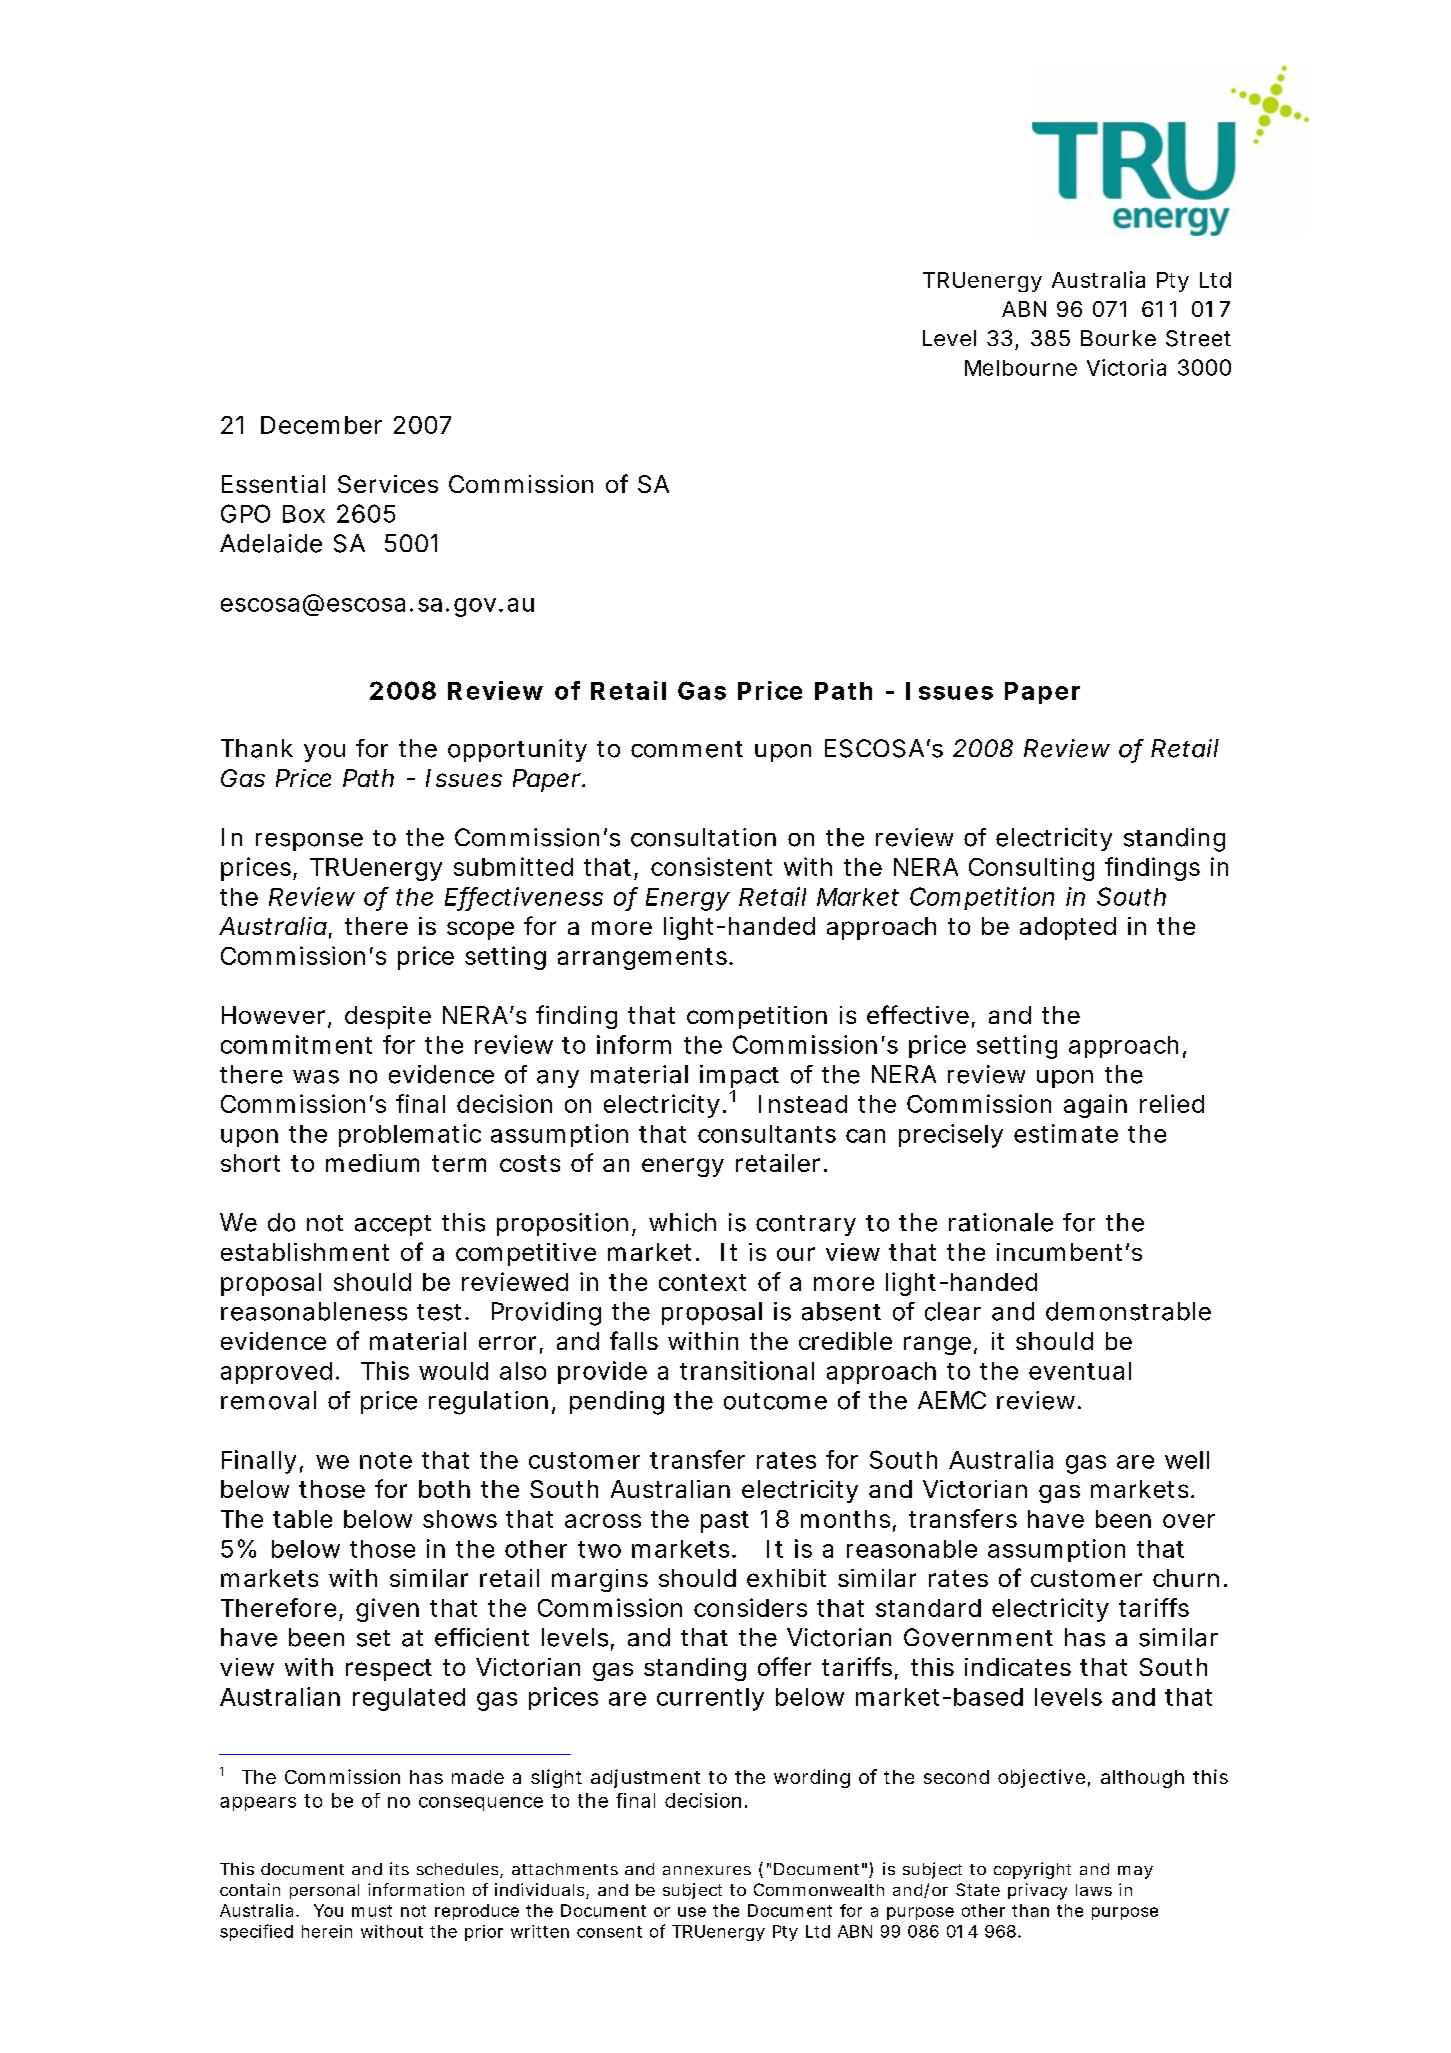  What do you see at coordinates (1187, 1460) in the screenshot?
I see `well` at bounding box center [1187, 1460].
